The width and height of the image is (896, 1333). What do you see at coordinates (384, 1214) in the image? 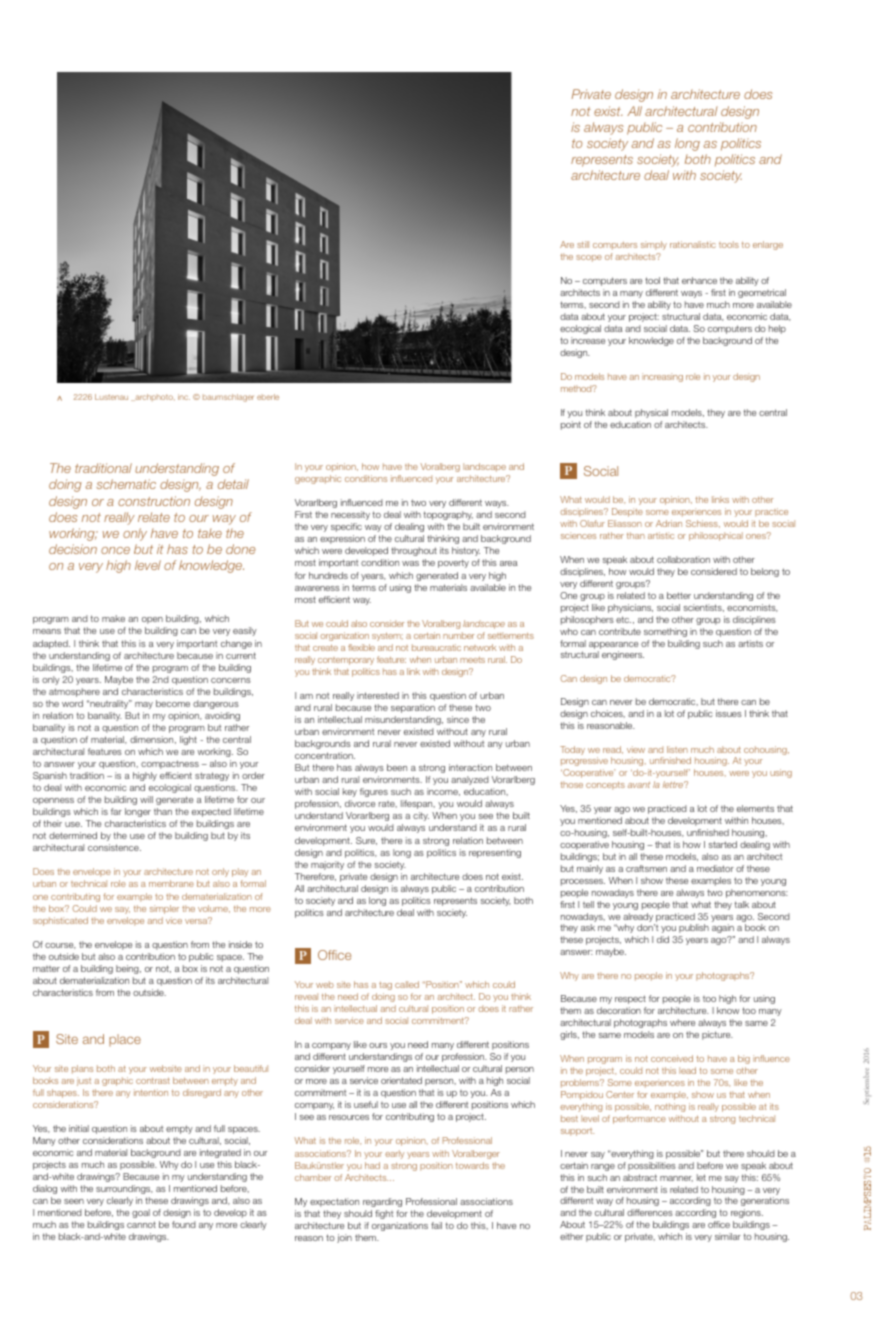
I see `fight` at bounding box center [384, 1214].
